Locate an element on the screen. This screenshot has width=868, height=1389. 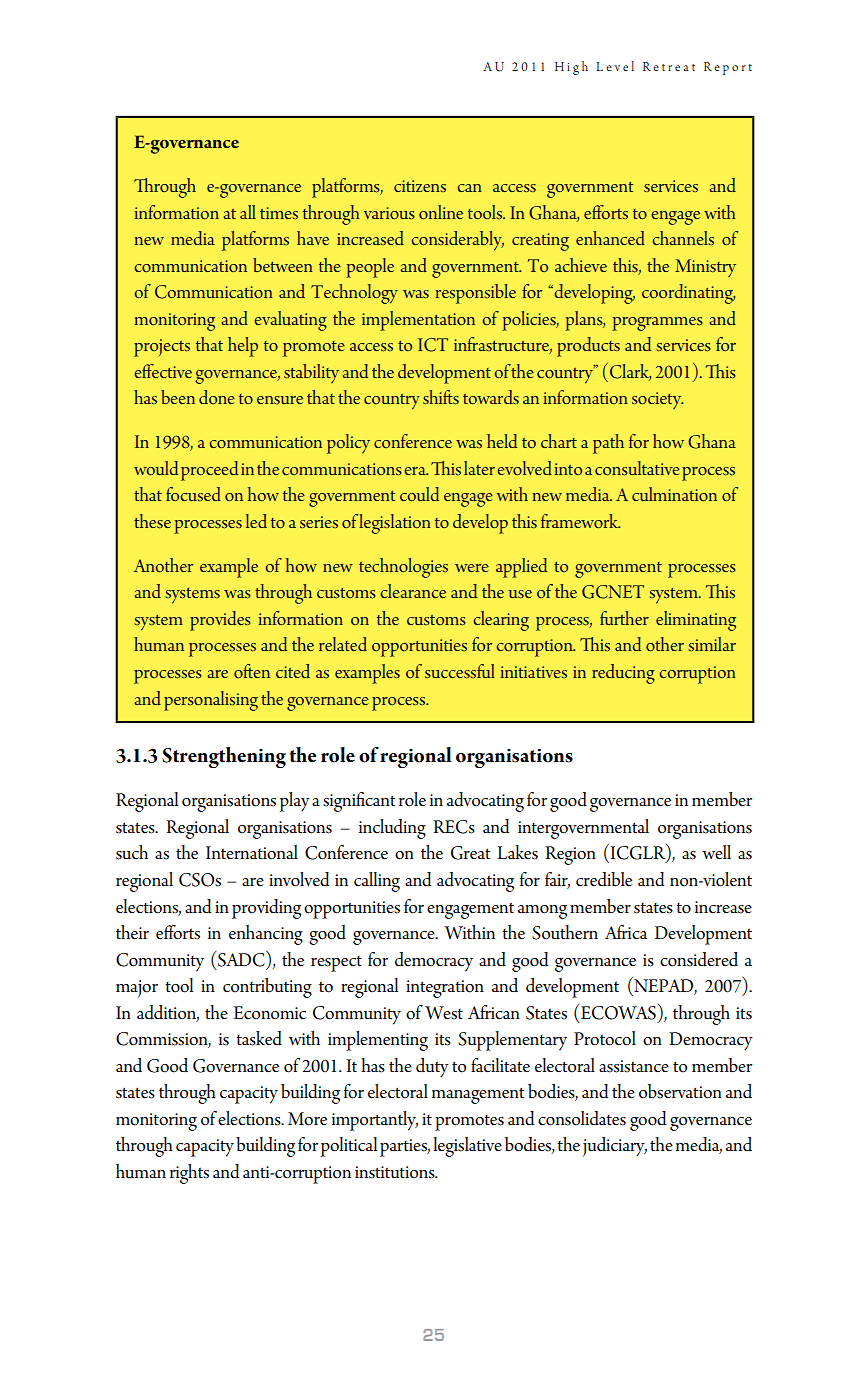
personalising is located at coordinates (211, 701).
